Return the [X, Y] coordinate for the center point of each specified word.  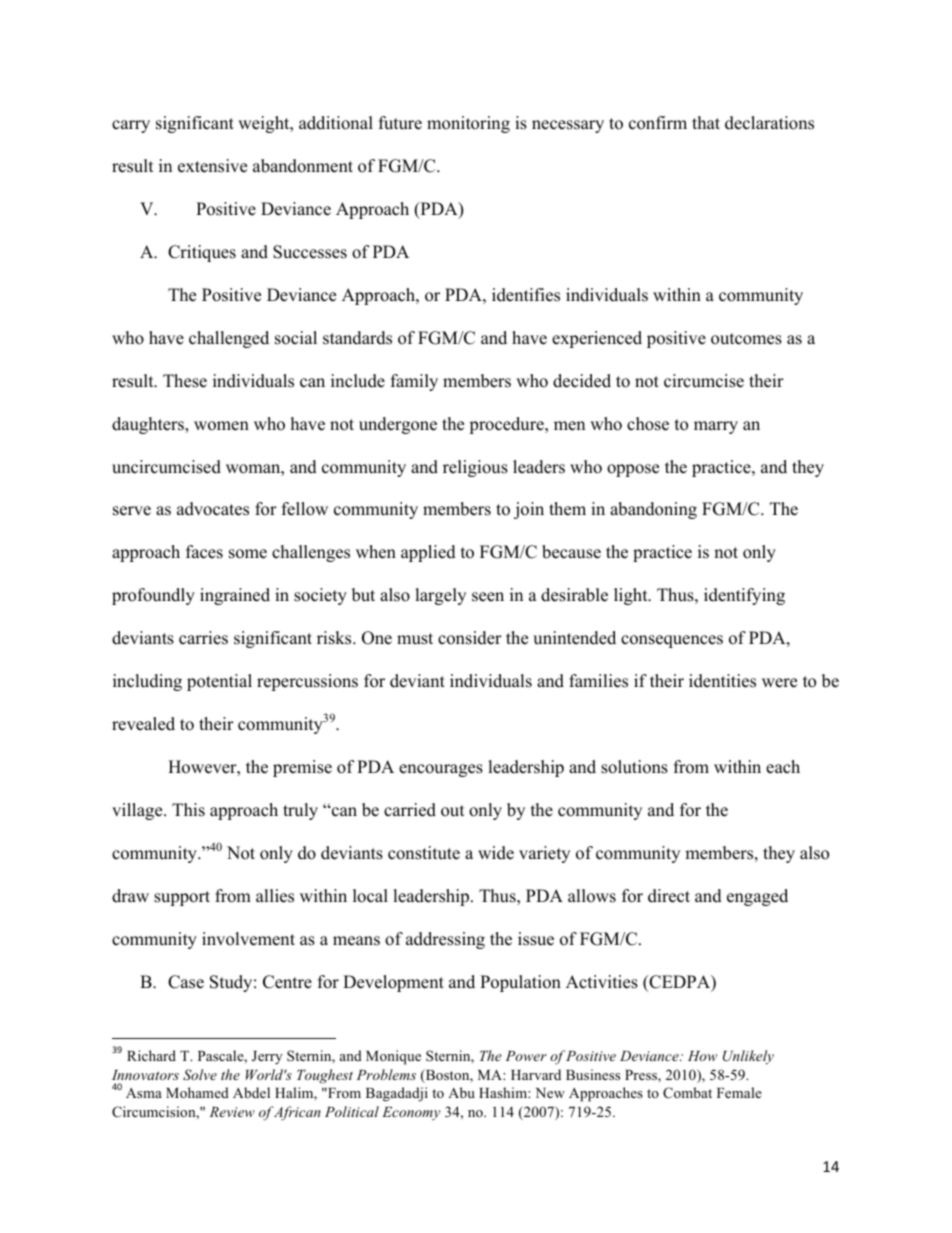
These [185, 381]
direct [669, 896]
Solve [200, 1075]
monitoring [468, 124]
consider [470, 638]
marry [716, 427]
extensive [212, 166]
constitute [424, 853]
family [414, 382]
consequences [672, 641]
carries [203, 638]
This [188, 810]
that [706, 122]
